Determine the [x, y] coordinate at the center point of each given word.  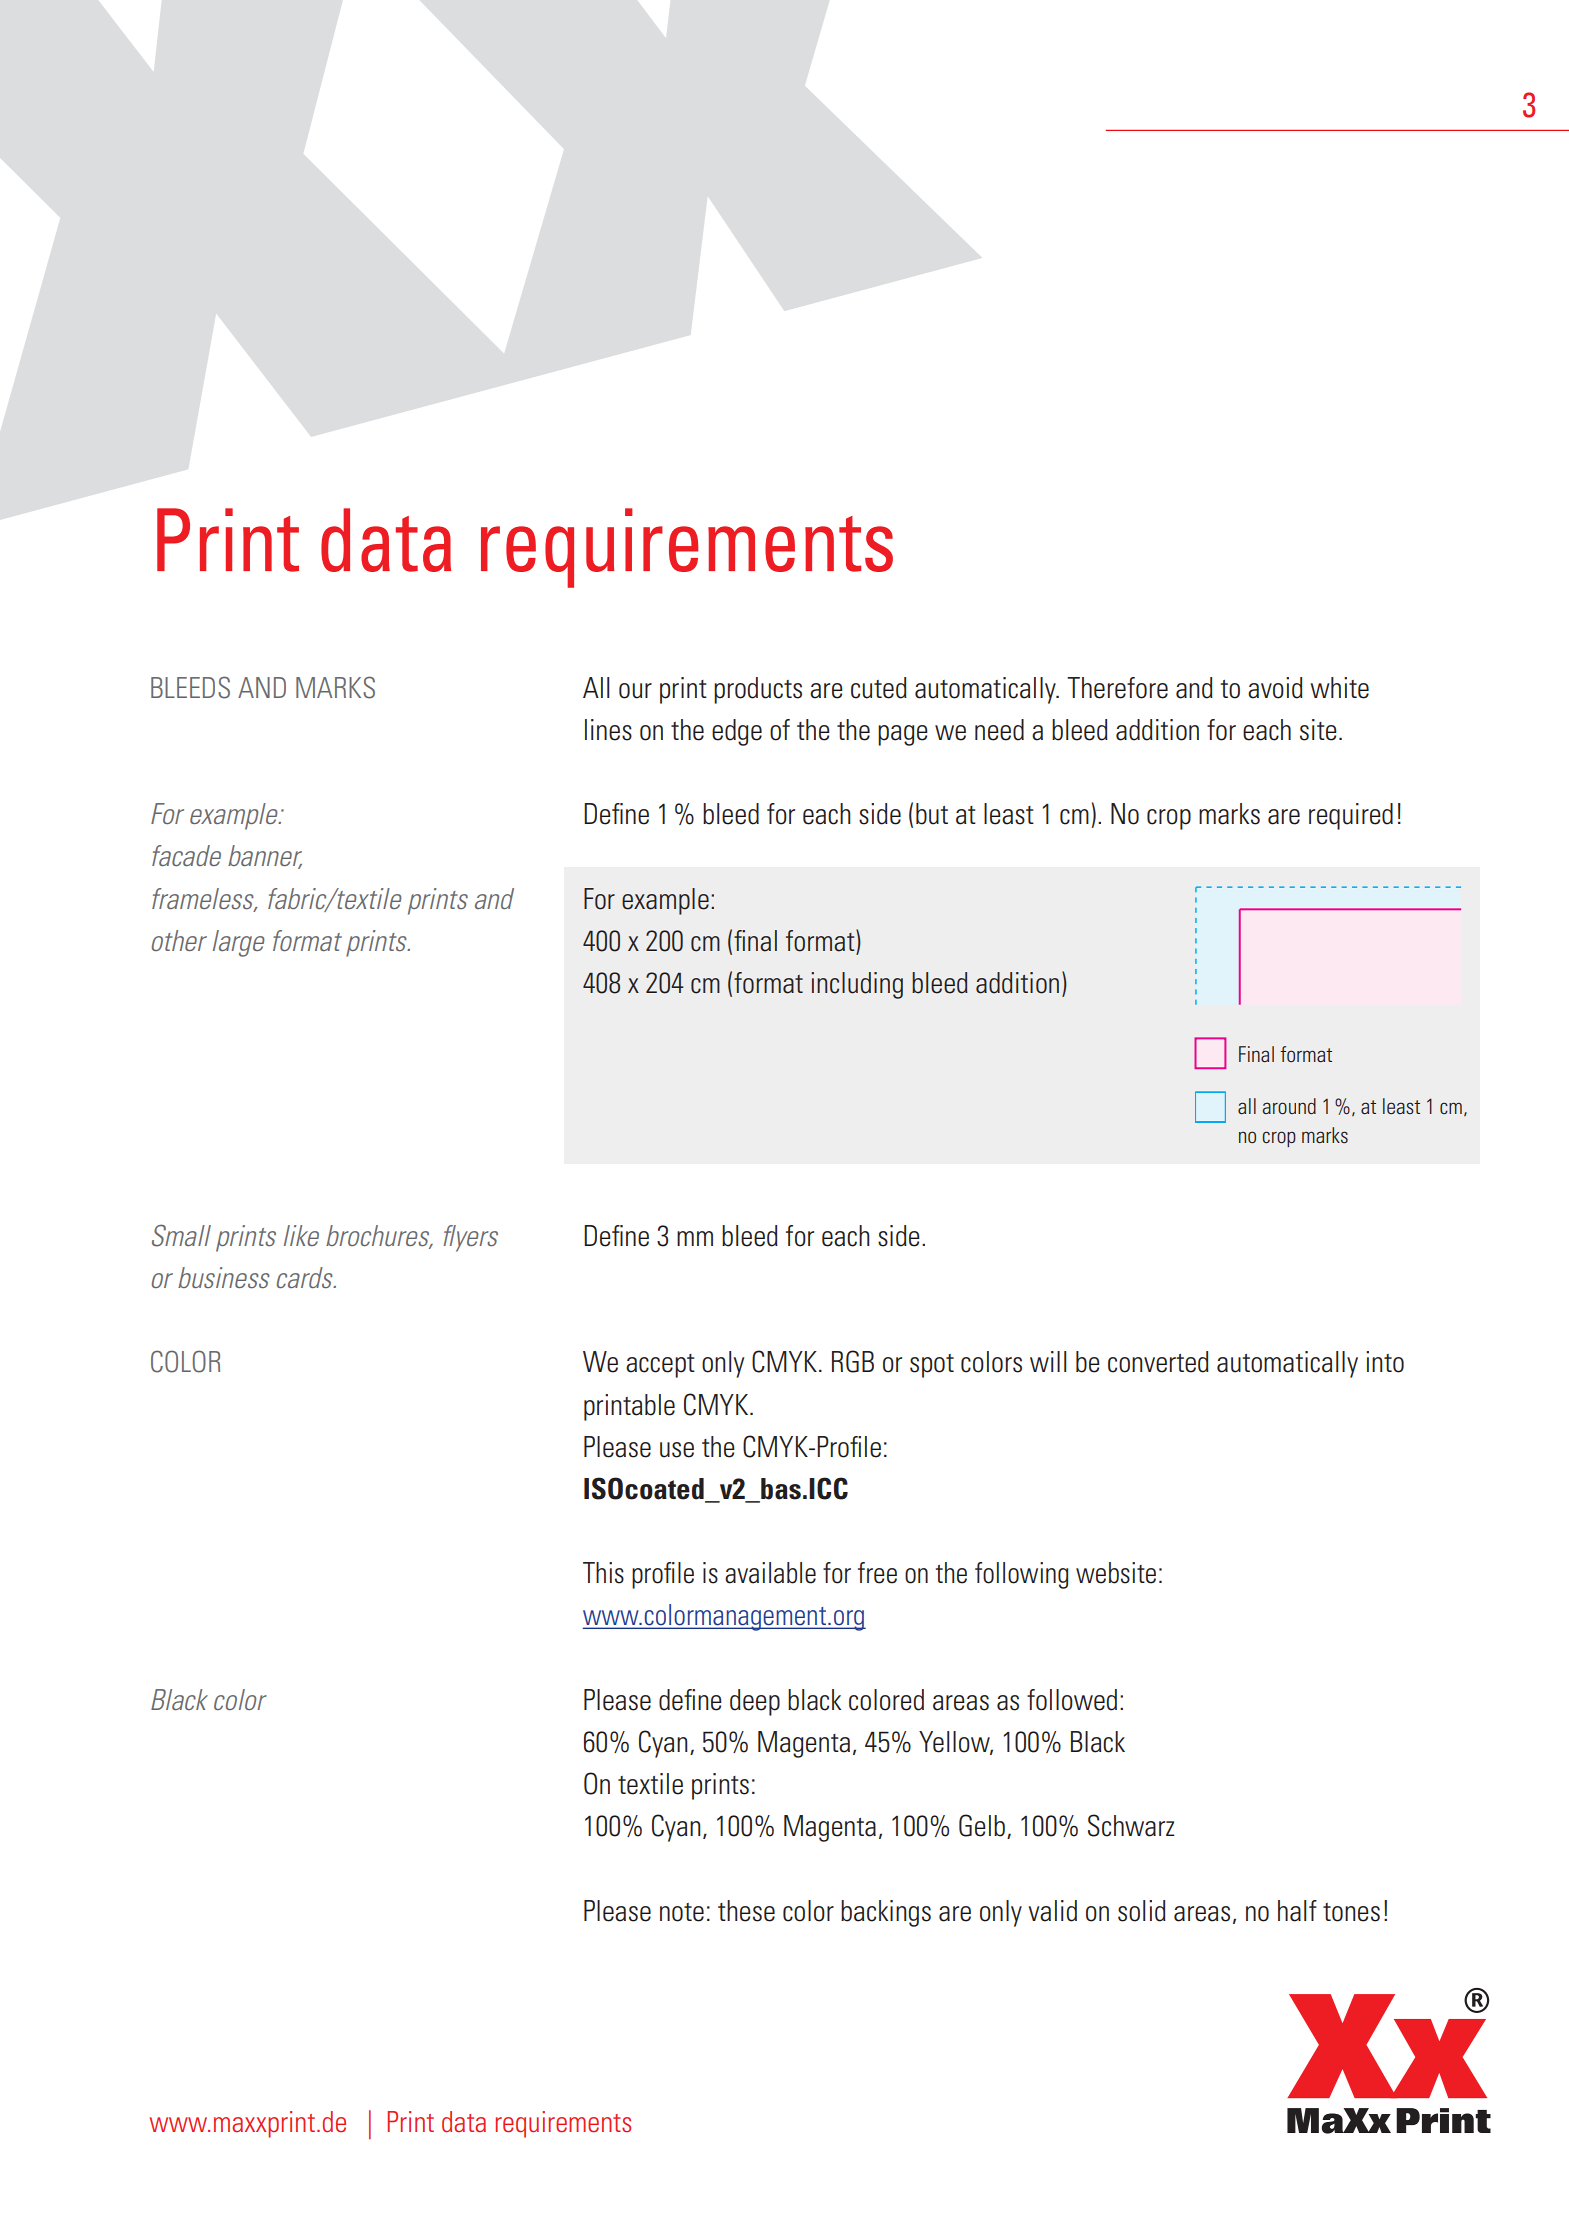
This [603, 1573]
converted [1158, 1362]
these [746, 1911]
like [301, 1235]
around [1289, 1106]
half [1297, 1911]
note [682, 1912]
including [857, 985]
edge [737, 732]
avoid [1275, 688]
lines [608, 730]
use [677, 1450]
